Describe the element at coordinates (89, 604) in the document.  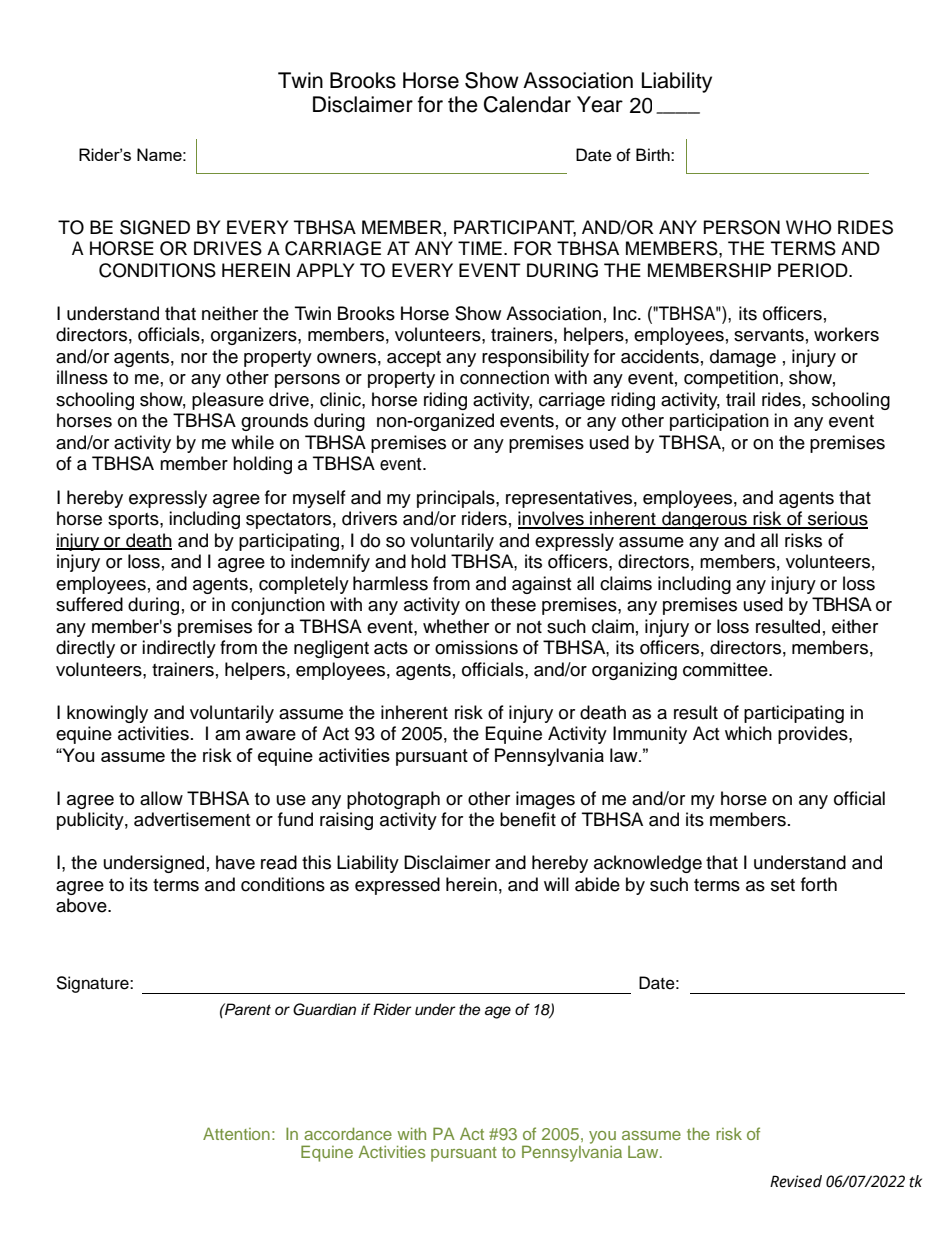
I see `suffered` at that location.
